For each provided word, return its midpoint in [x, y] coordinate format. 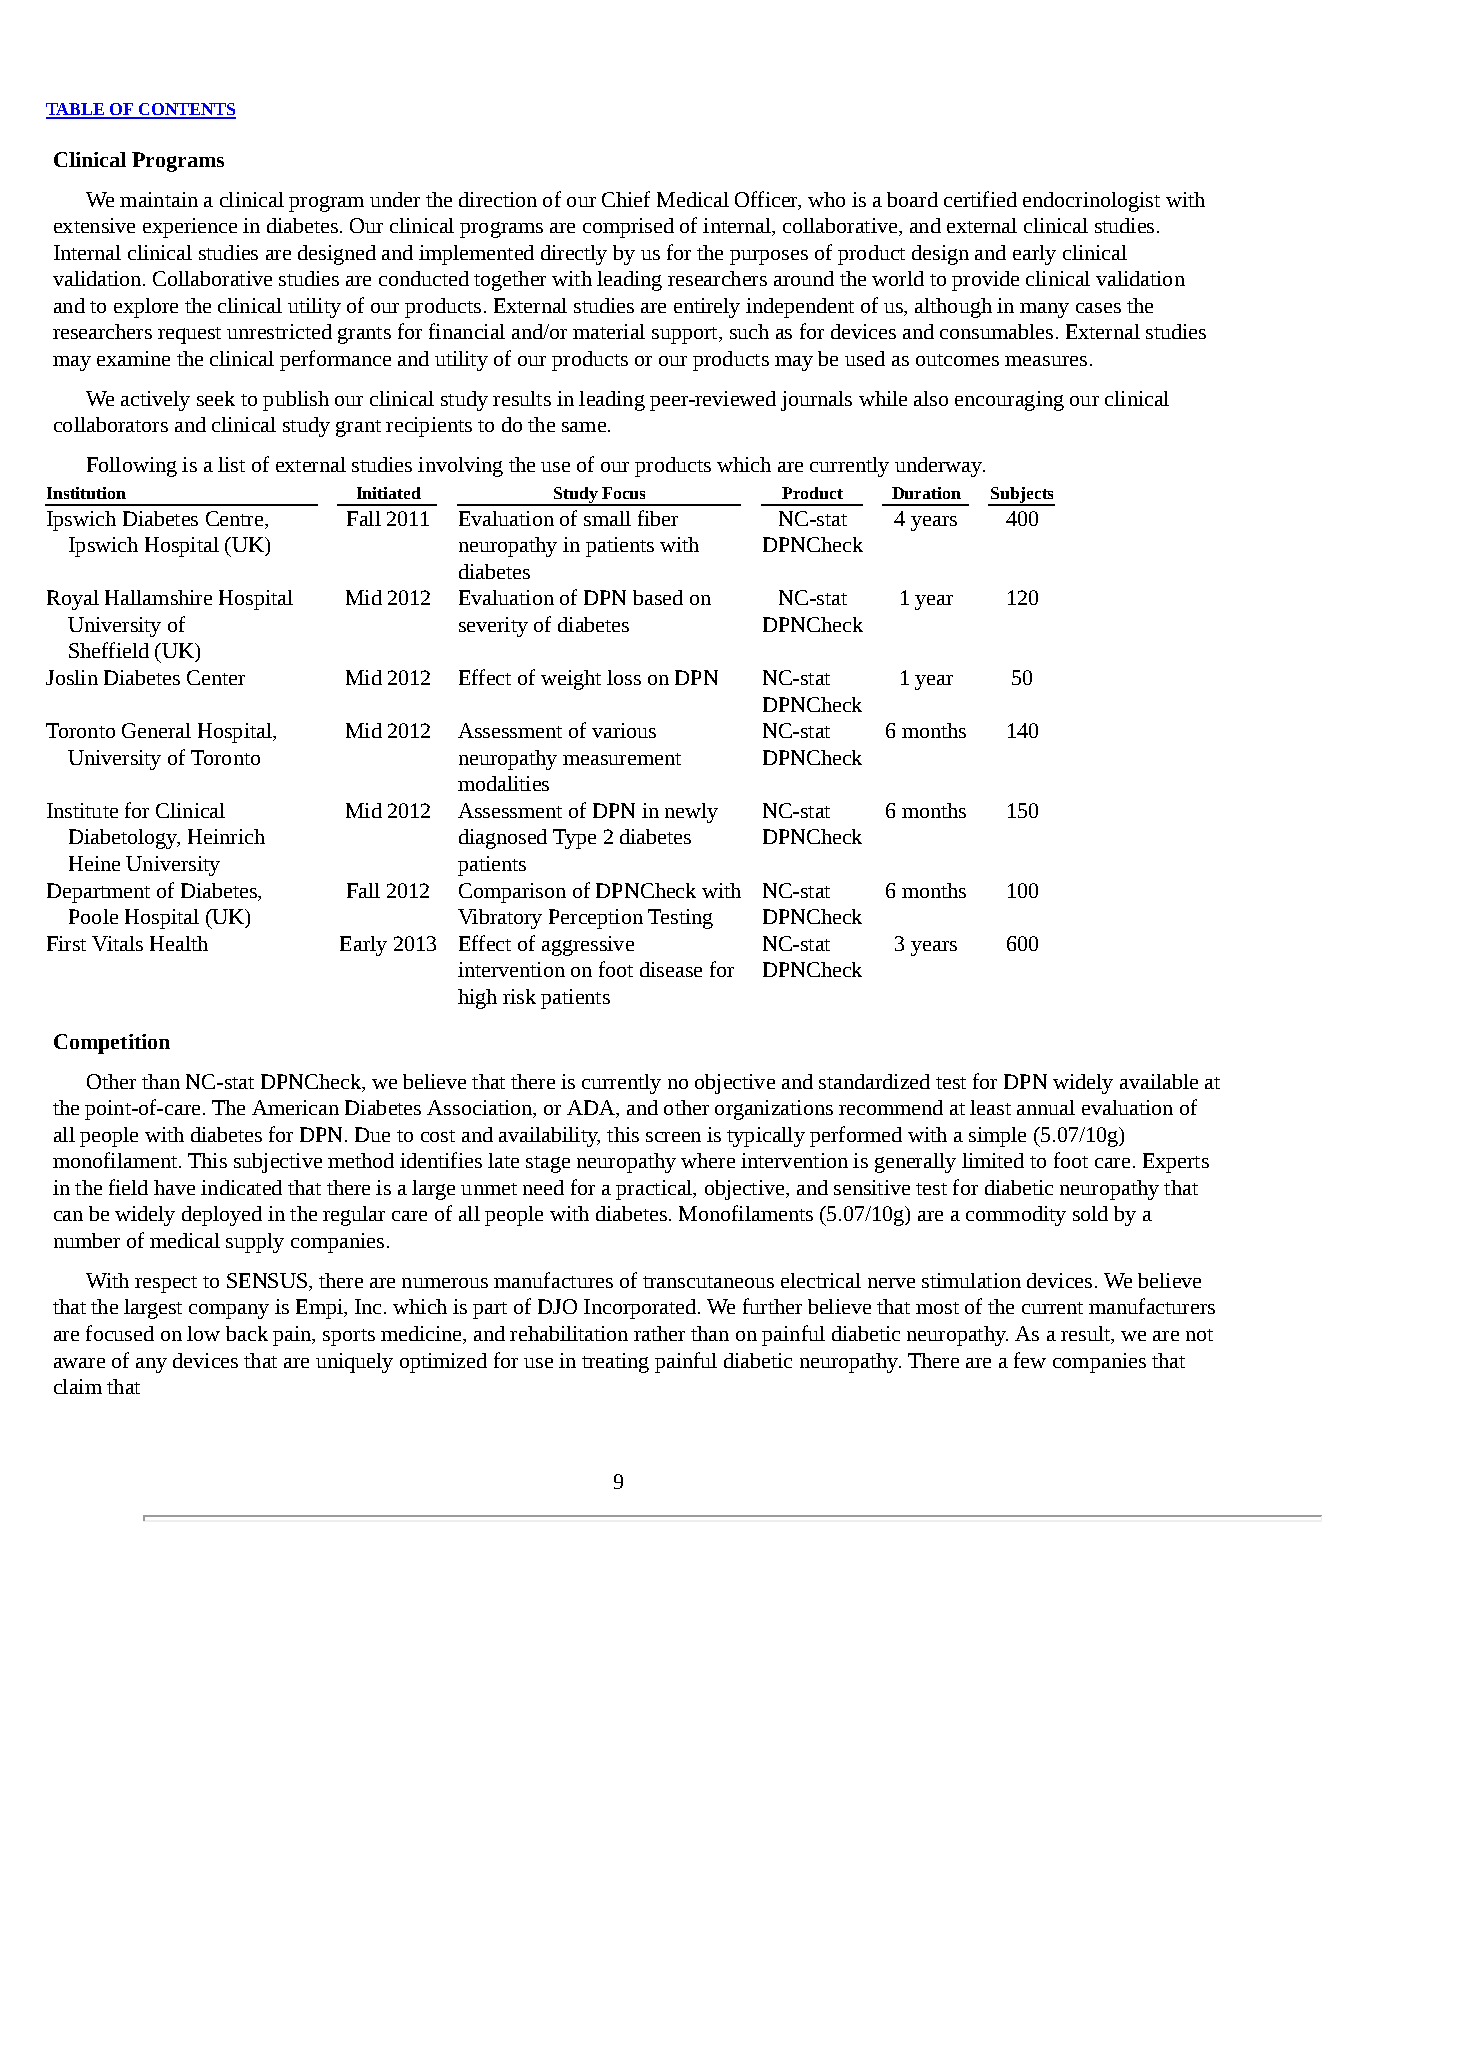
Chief [626, 199]
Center [216, 677]
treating [615, 1363]
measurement [622, 759]
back [247, 1333]
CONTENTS [186, 110]
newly [691, 813]
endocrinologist [1091, 202]
